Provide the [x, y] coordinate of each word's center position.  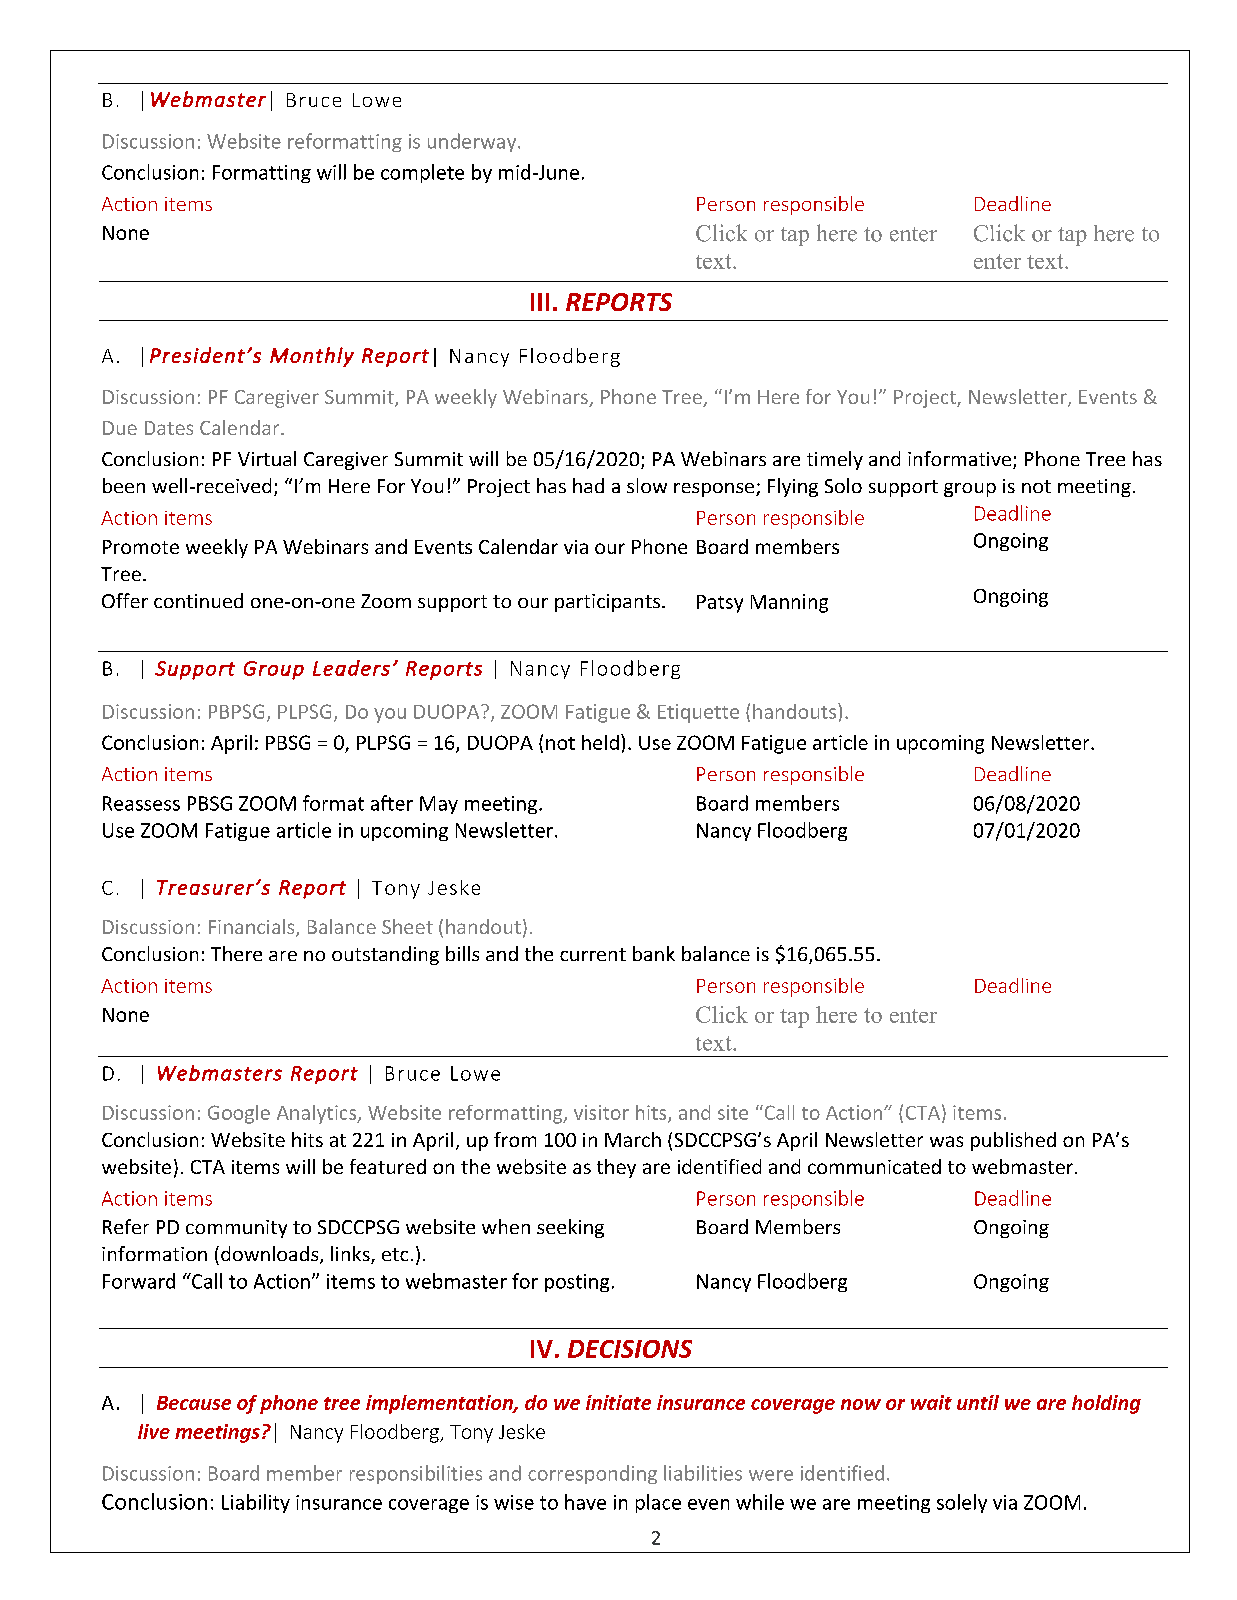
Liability [256, 1503]
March [633, 1139]
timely [835, 460]
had [588, 485]
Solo [843, 485]
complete [422, 173]
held [600, 742]
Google [239, 1114]
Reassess [141, 803]
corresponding [592, 1474]
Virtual [267, 458]
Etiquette [698, 713]
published [1013, 1141]
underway [473, 142]
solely [962, 1503]
